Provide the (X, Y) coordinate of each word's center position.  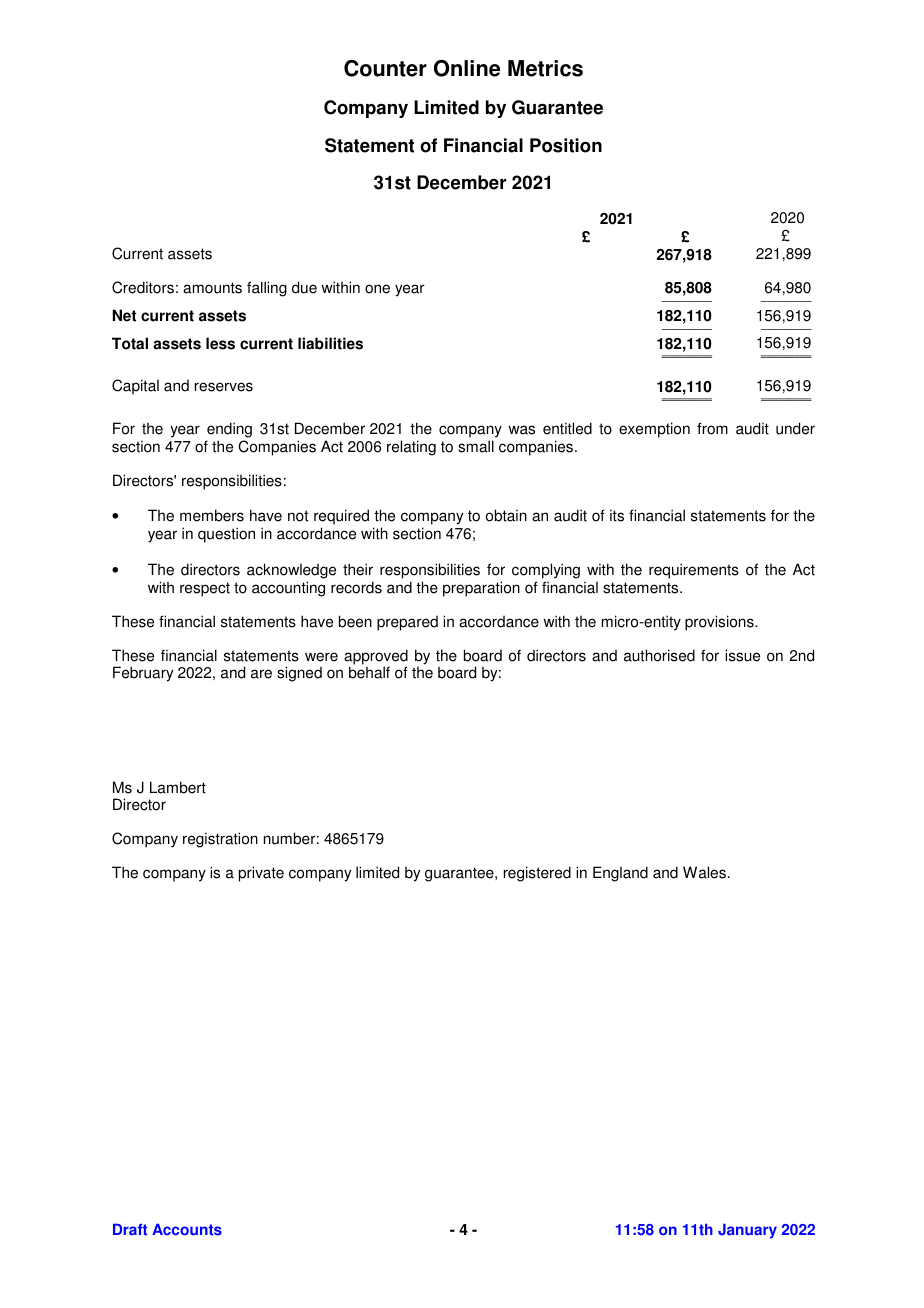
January (747, 1231)
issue (742, 655)
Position (566, 145)
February (143, 674)
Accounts (187, 1230)
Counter (385, 68)
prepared (407, 623)
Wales (704, 872)
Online (467, 68)
